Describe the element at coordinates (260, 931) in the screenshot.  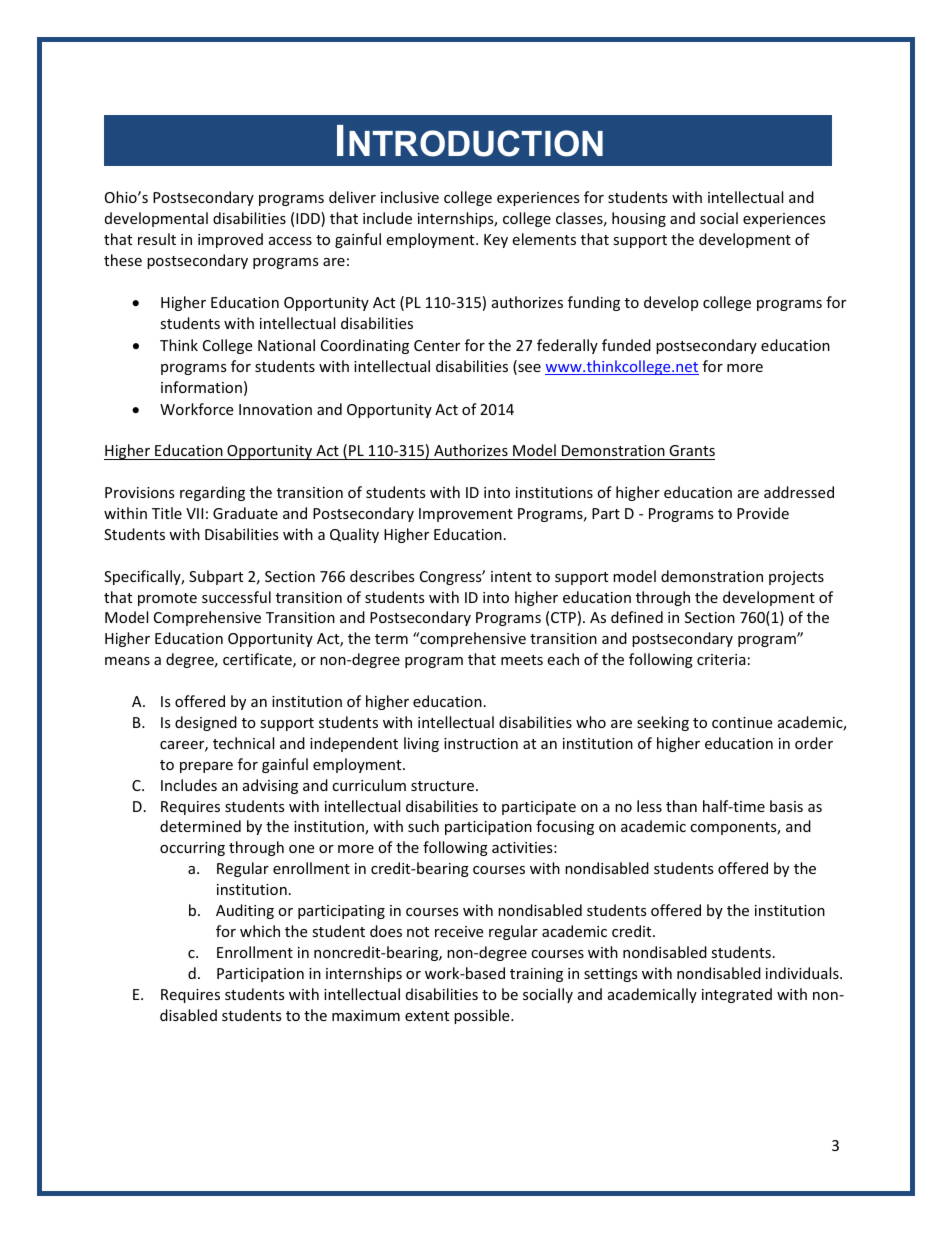
I see `which` at that location.
